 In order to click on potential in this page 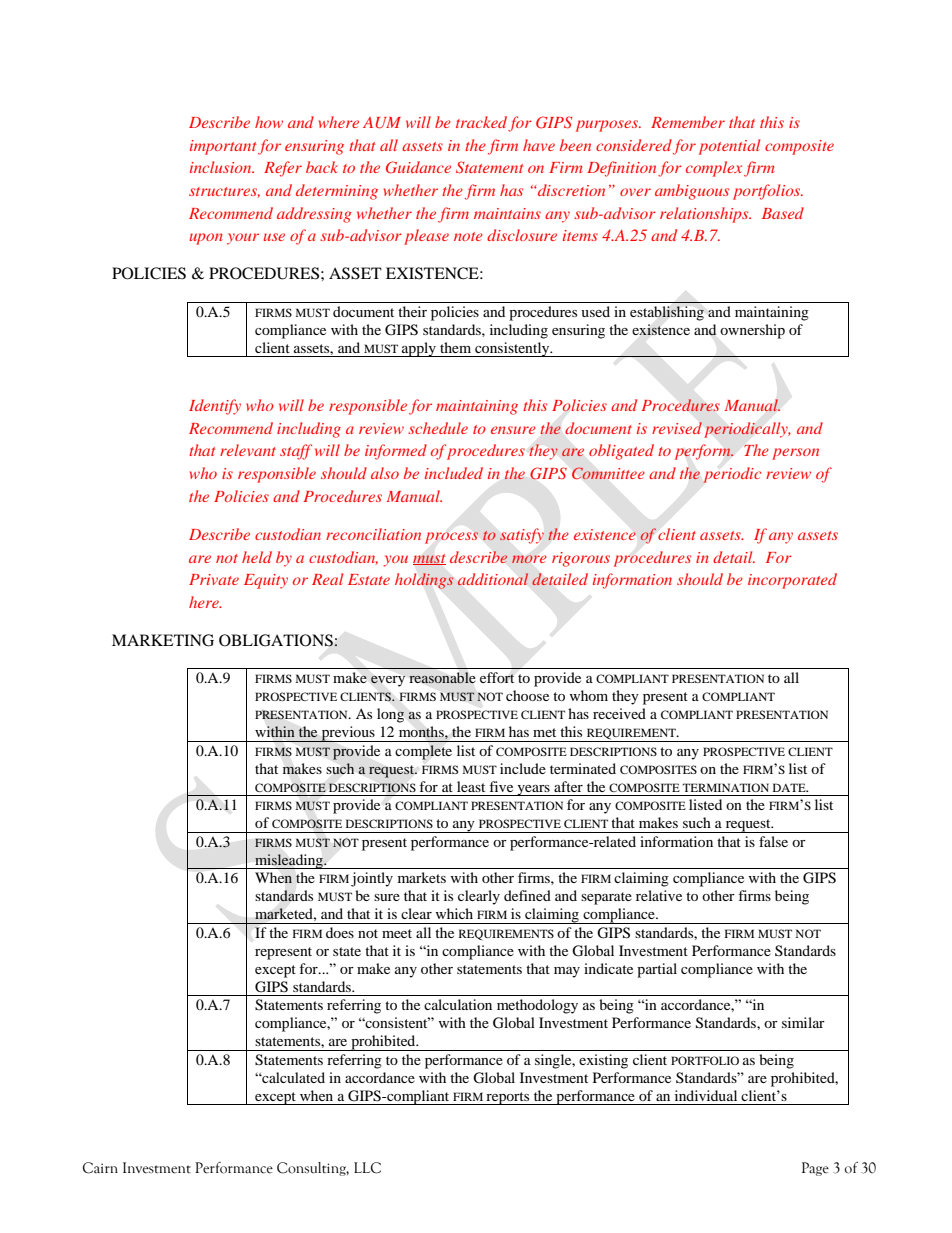, I will do `click(729, 147)`.
